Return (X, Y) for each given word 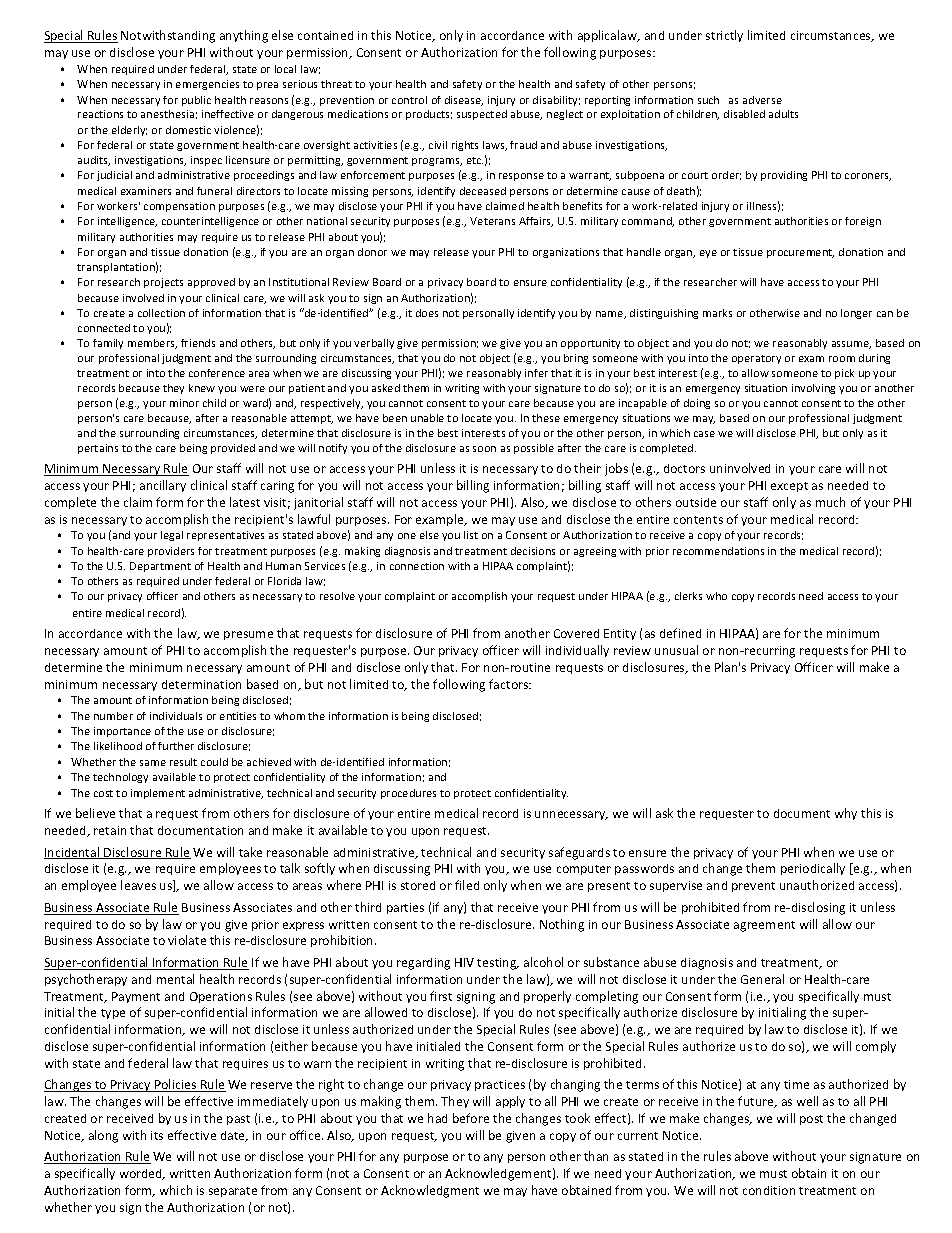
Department (160, 567)
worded (142, 1174)
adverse (762, 100)
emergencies (207, 85)
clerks (688, 596)
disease (464, 101)
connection (417, 566)
